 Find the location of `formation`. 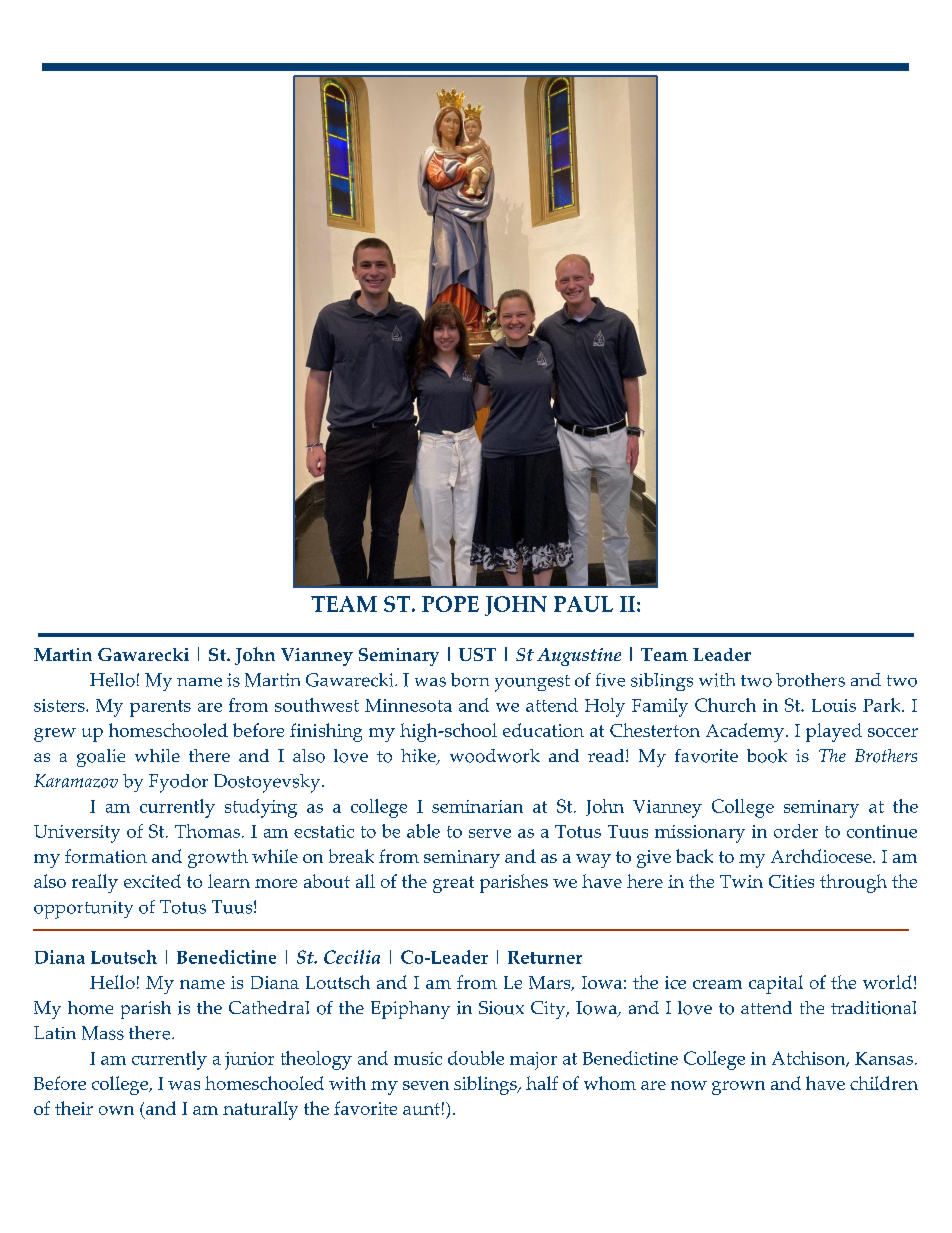

formation is located at coordinates (106, 856).
